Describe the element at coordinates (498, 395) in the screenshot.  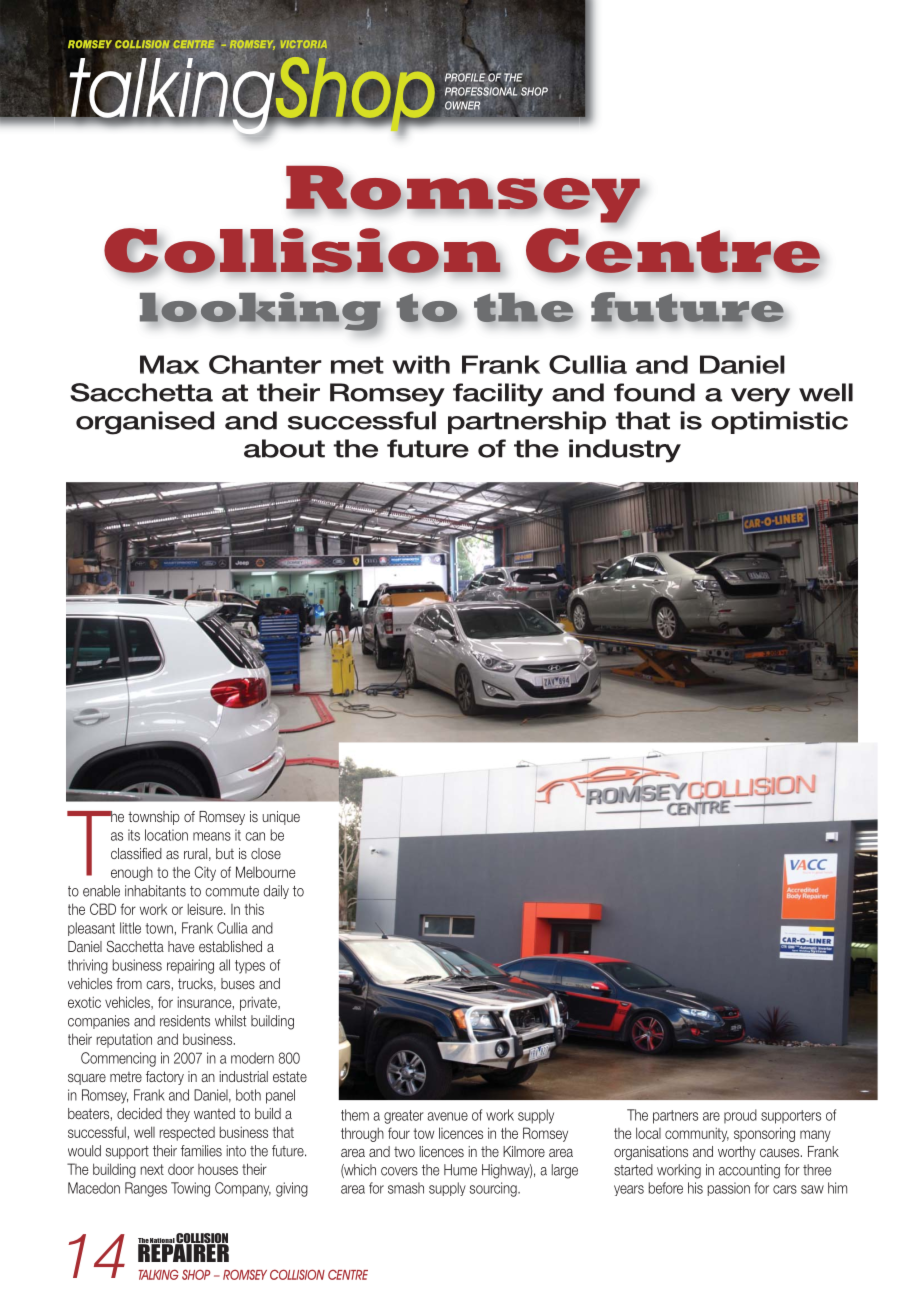
I see `facility` at that location.
